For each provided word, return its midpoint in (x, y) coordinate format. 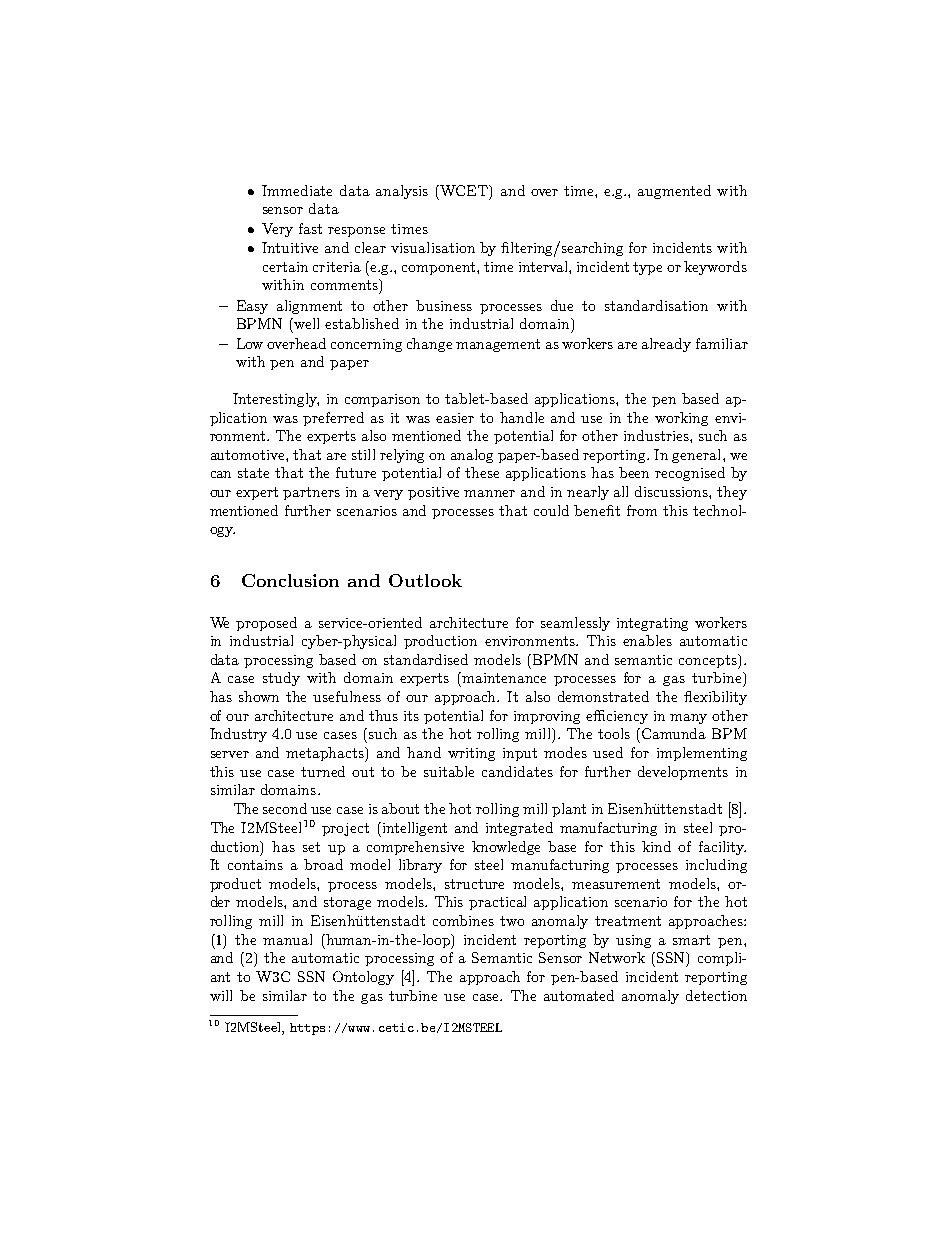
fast (310, 228)
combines (463, 920)
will (221, 995)
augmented (674, 192)
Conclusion (290, 580)
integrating (652, 624)
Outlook (425, 580)
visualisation (433, 247)
